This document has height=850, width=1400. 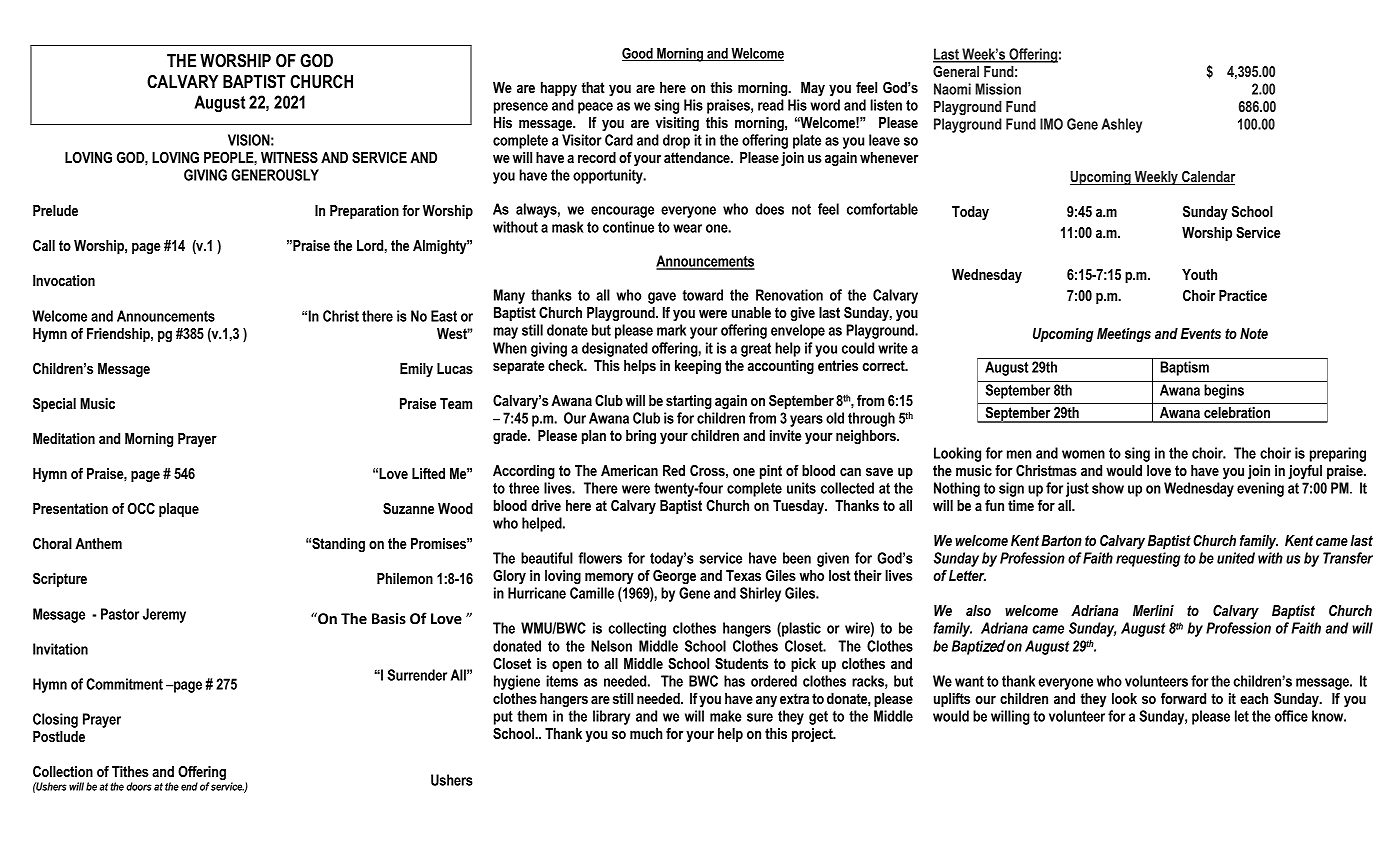 I want to click on Practice, so click(x=1243, y=295).
